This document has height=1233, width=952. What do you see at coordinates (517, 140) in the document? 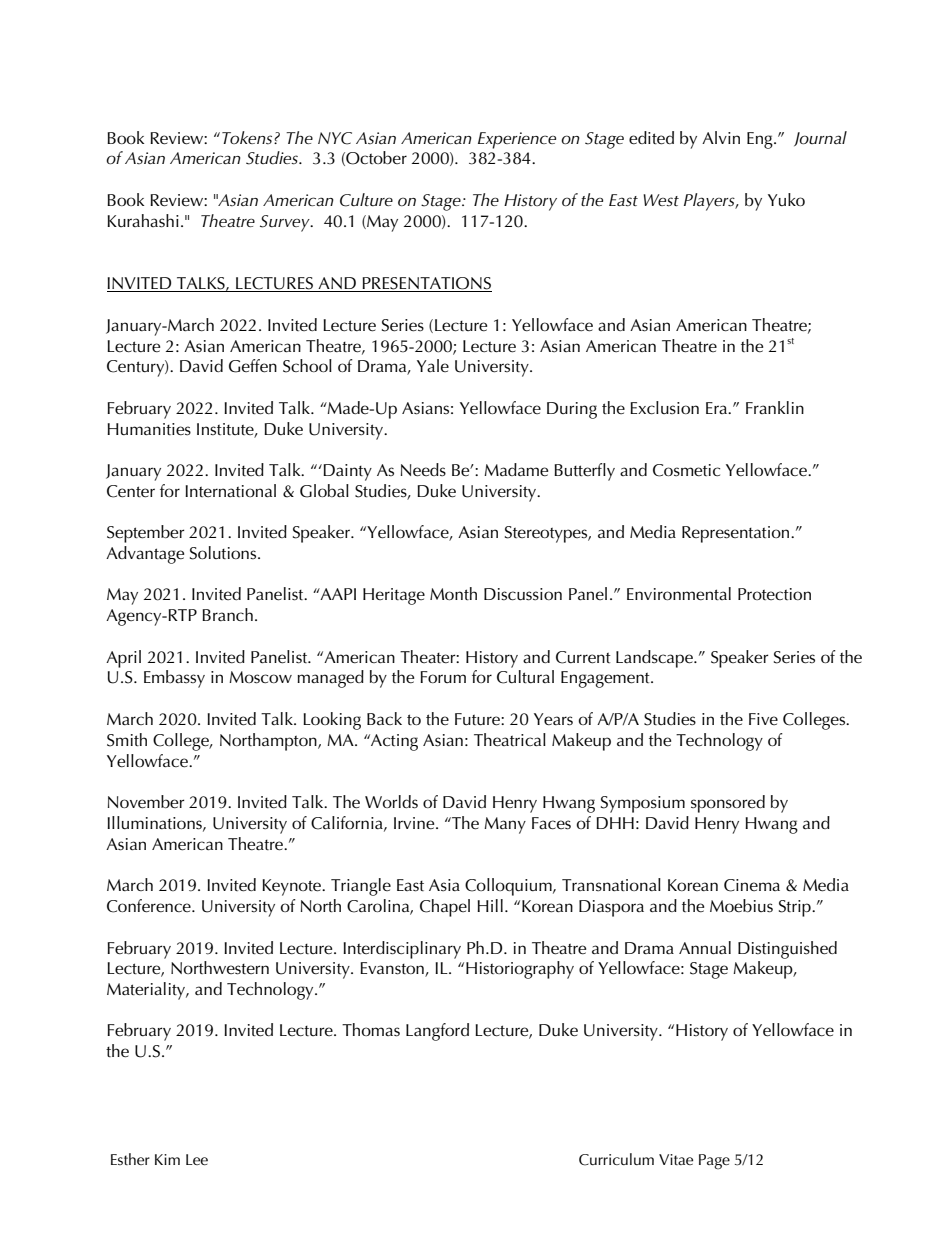
I see `Experience` at bounding box center [517, 140].
